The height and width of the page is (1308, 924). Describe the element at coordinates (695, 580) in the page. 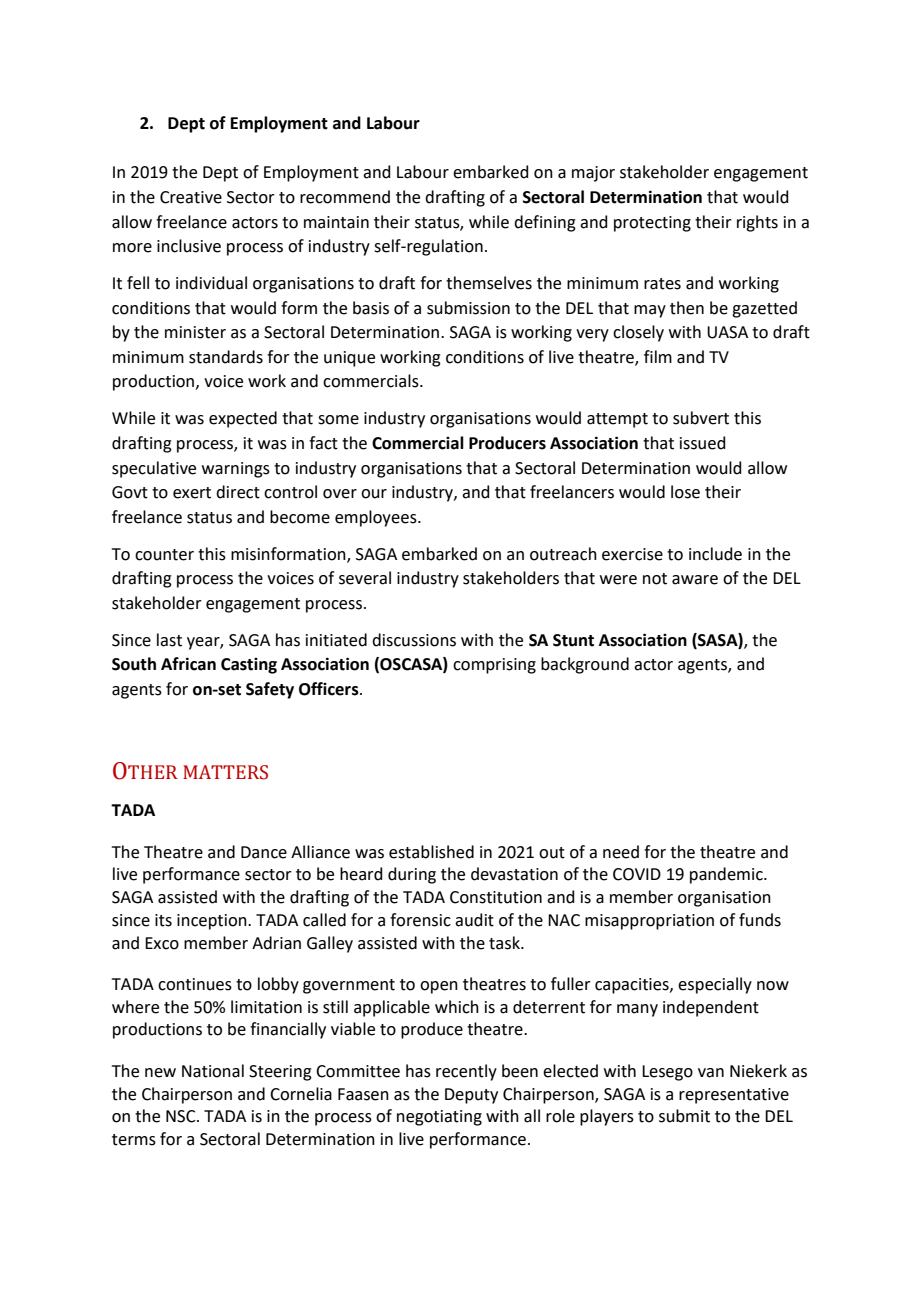

I see `aware` at that location.
